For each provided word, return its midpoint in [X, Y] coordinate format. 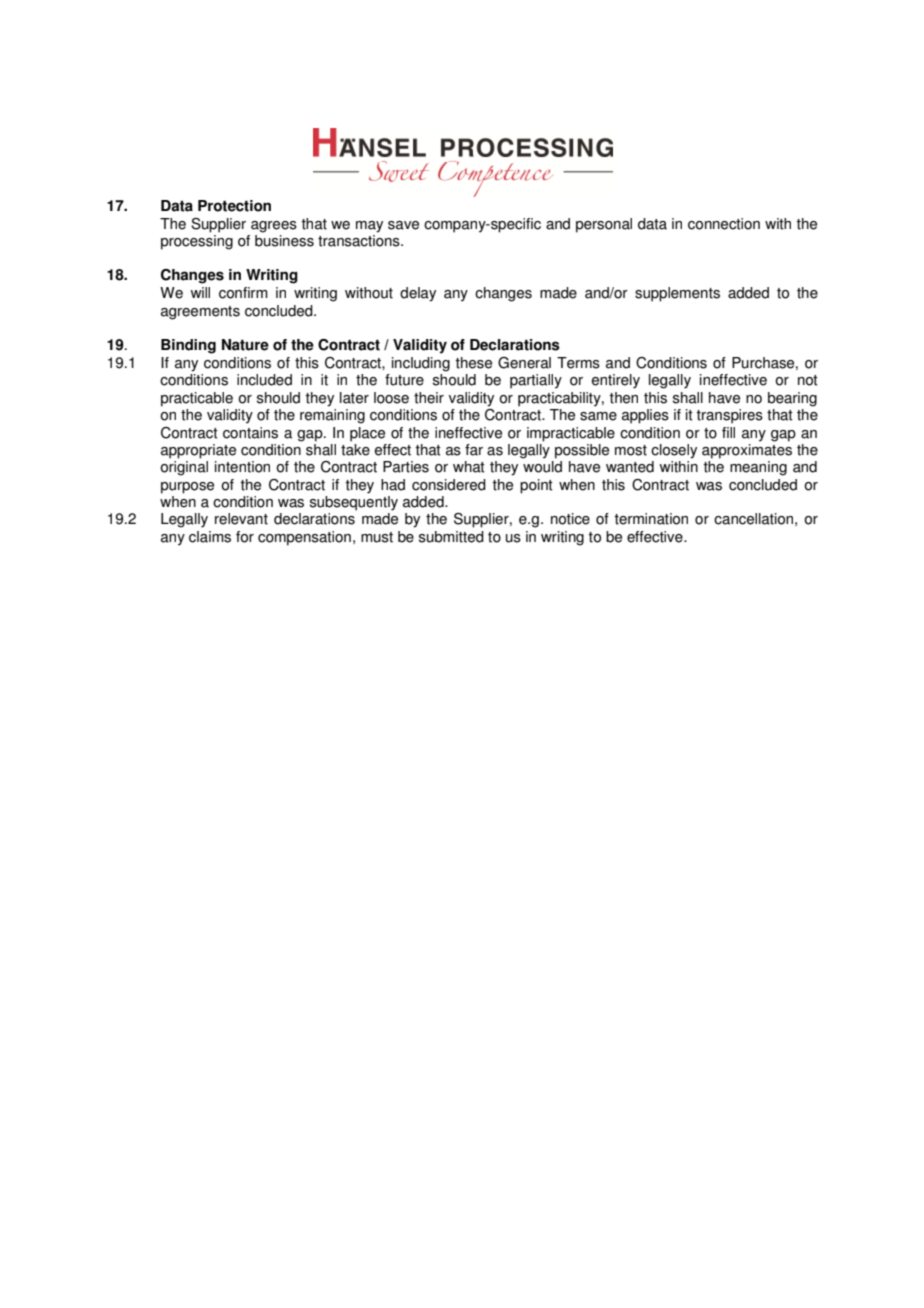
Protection [234, 206]
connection [724, 224]
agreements [200, 313]
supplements [677, 294]
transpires [729, 416]
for [245, 537]
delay [418, 294]
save [403, 225]
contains [250, 433]
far [474, 450]
